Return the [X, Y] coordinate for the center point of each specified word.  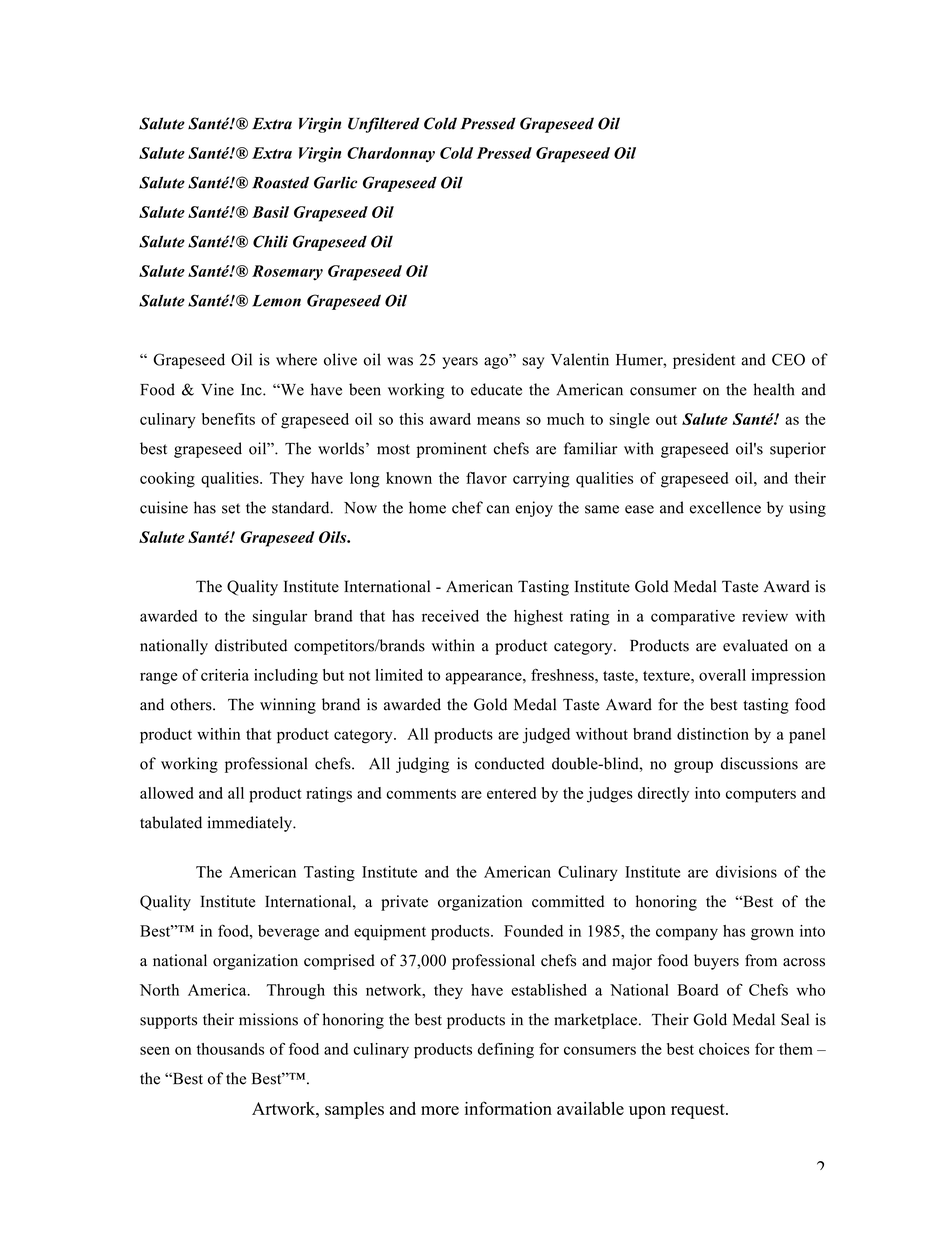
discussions [759, 763]
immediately [251, 824]
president [704, 361]
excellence [725, 507]
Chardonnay [391, 154]
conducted [509, 763]
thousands [230, 1049]
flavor [486, 478]
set [231, 508]
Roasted [280, 182]
